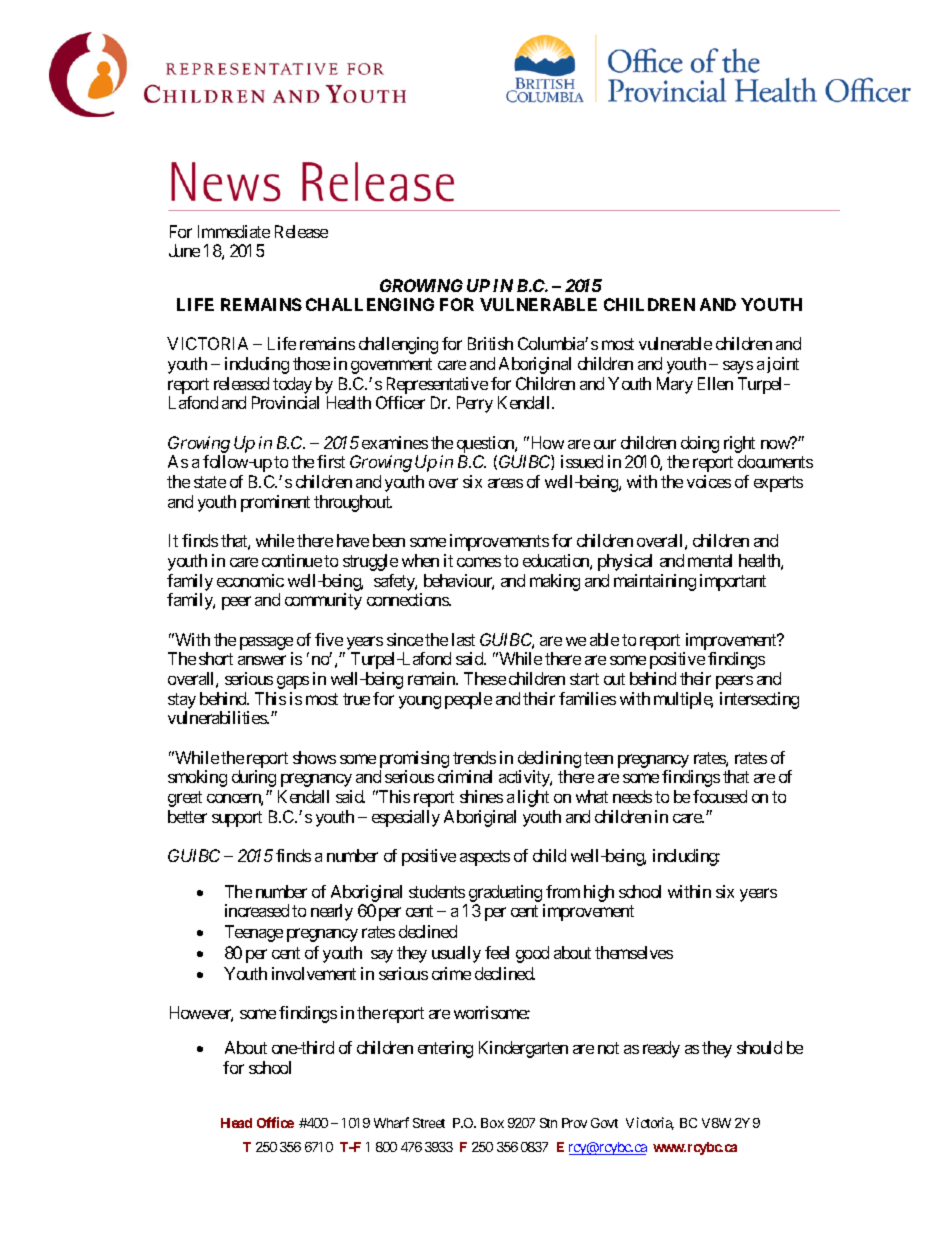 The height and width of the screenshot is (1233, 952). I want to click on gaps, so click(293, 682).
